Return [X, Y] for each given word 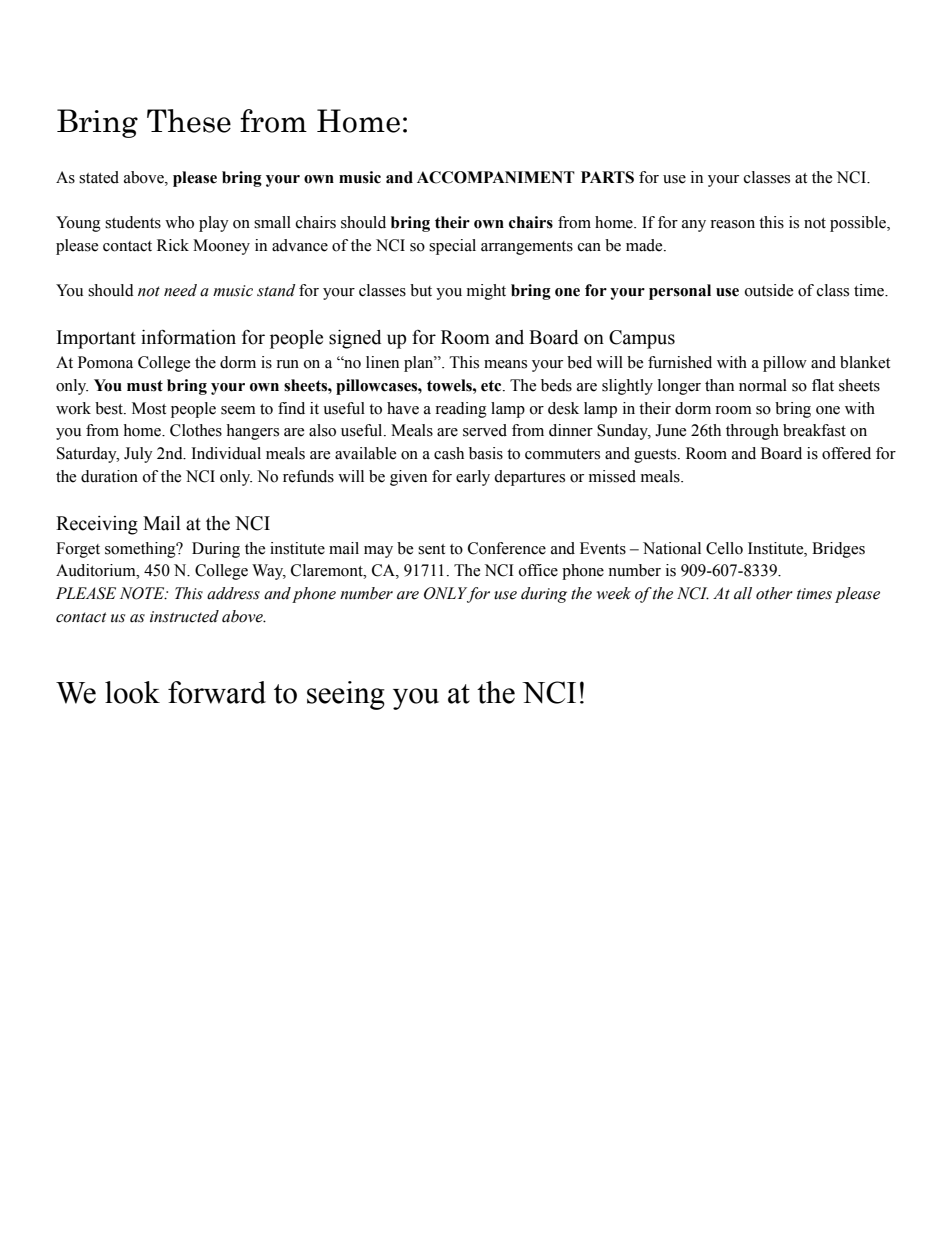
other [774, 593]
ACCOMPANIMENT [496, 177]
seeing [346, 695]
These [189, 121]
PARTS [607, 177]
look [132, 692]
